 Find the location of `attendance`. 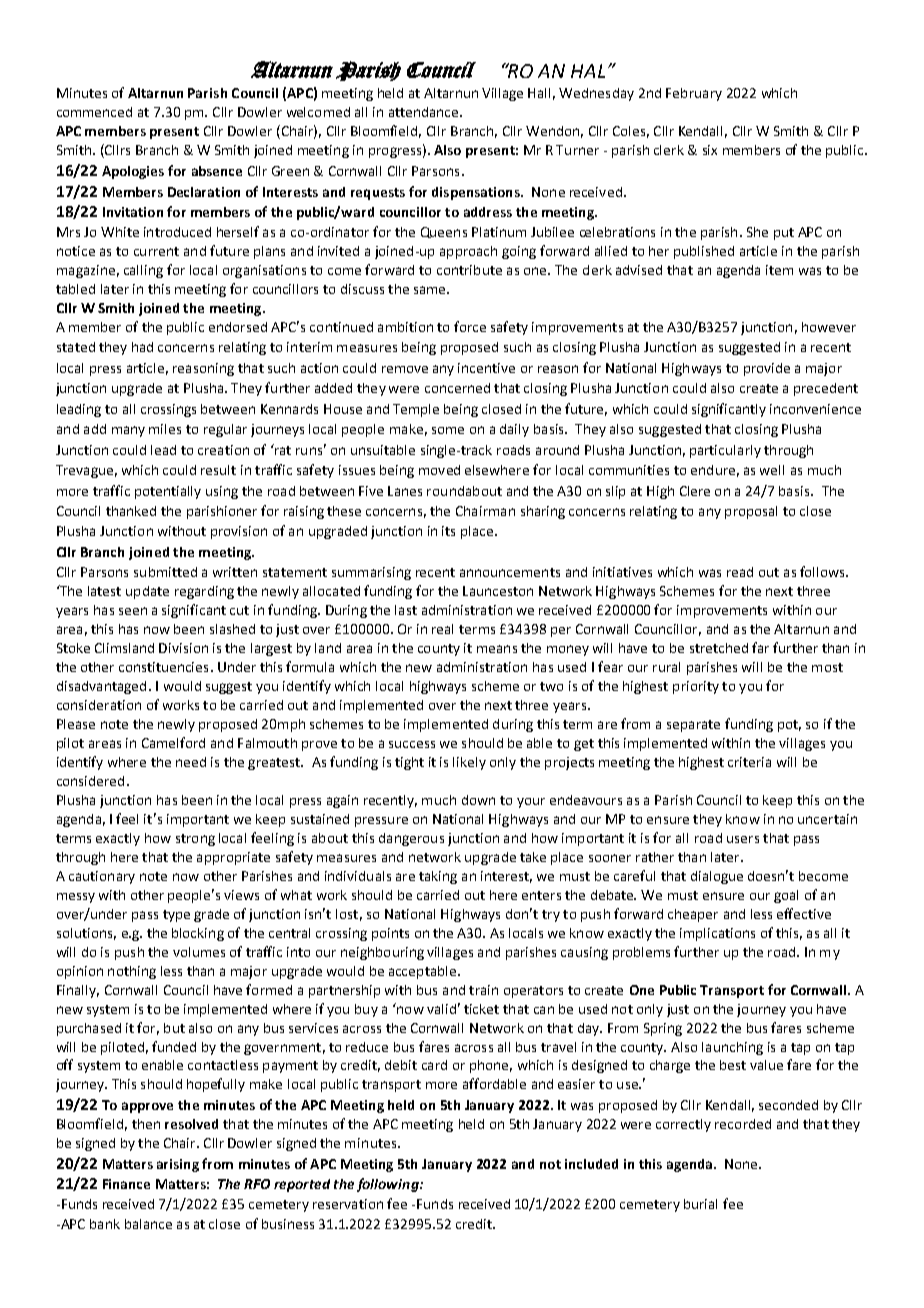

attendance is located at coordinates (425, 112).
